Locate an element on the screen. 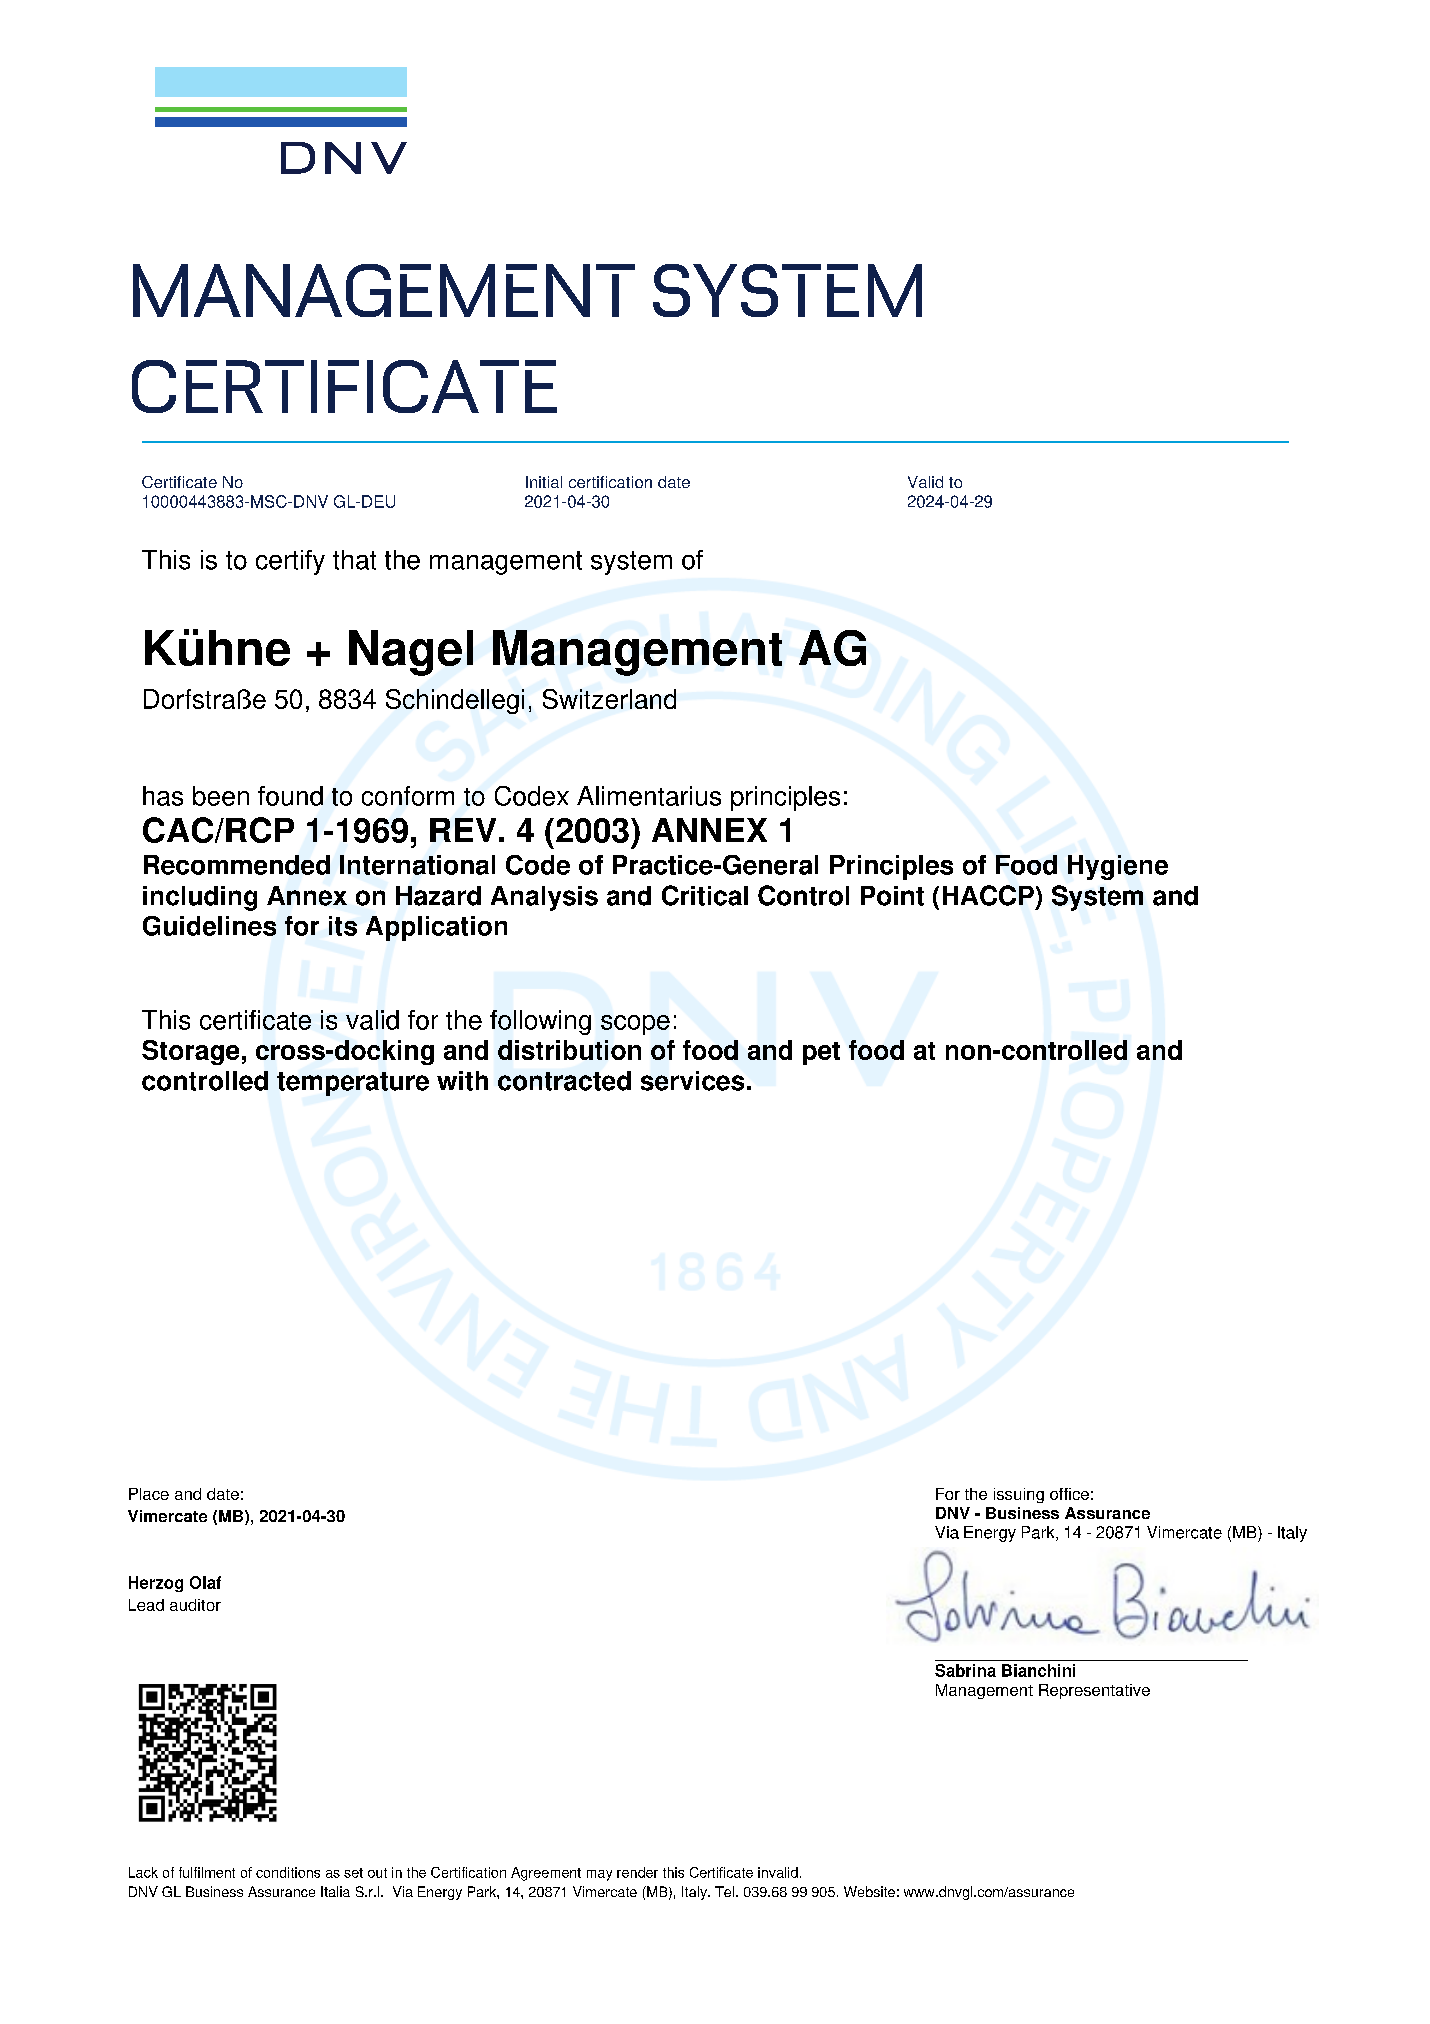 This screenshot has width=1430, height=2024. services is located at coordinates (692, 1081).
